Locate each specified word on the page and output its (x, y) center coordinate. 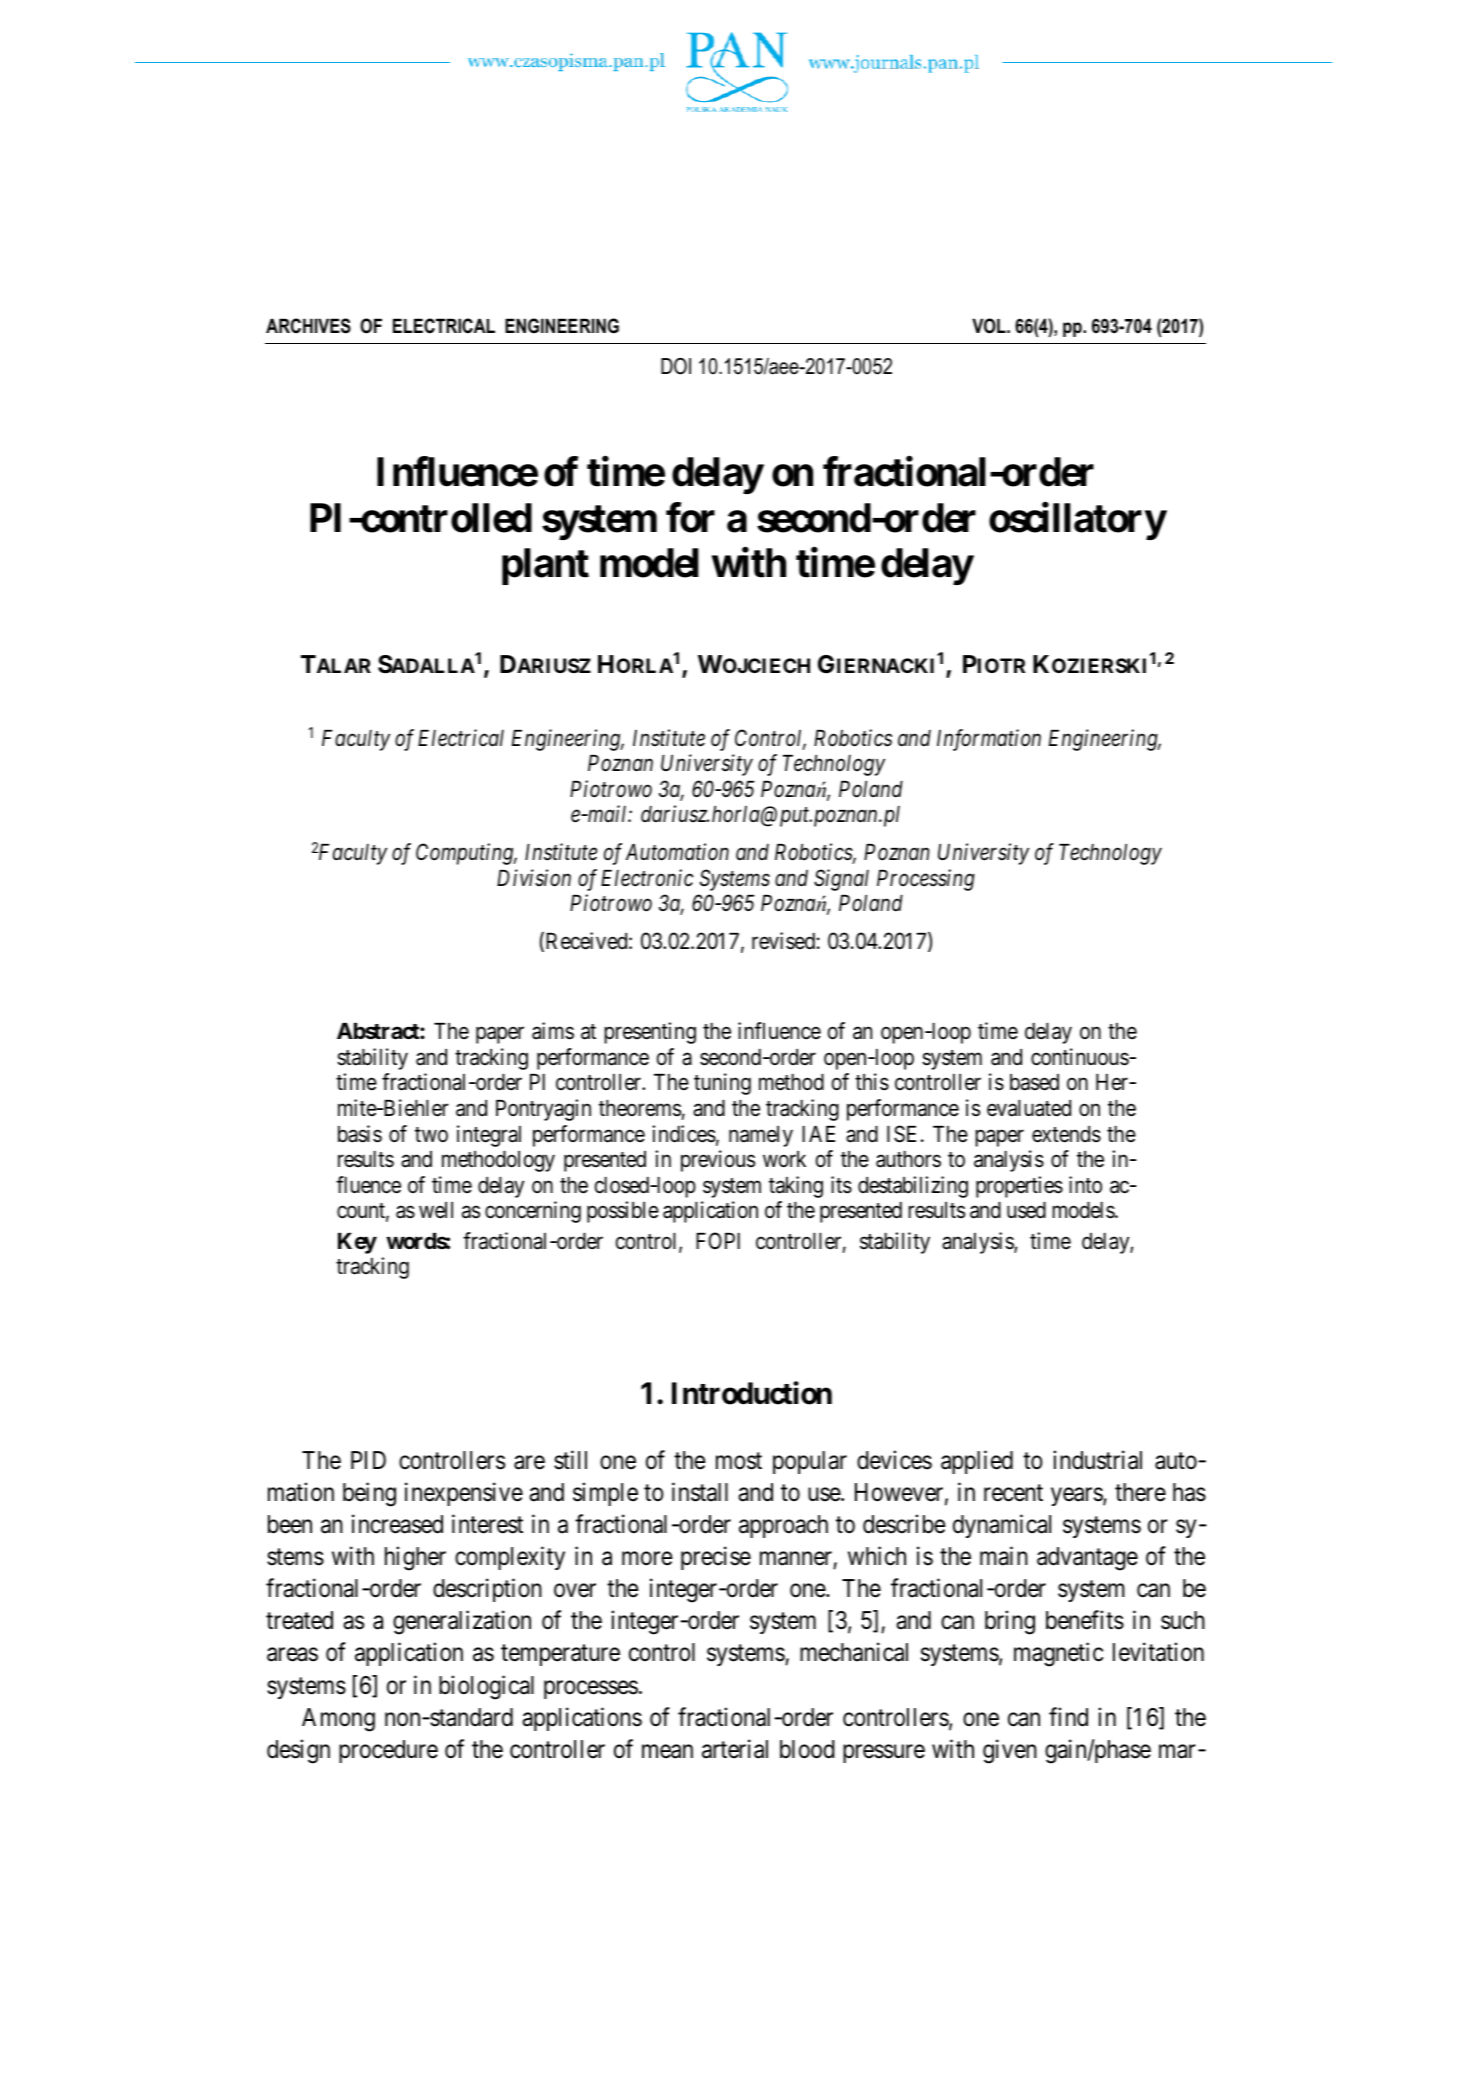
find (1068, 1717)
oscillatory (1077, 521)
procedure (388, 1751)
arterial (735, 1749)
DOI (676, 366)
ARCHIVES (308, 326)
